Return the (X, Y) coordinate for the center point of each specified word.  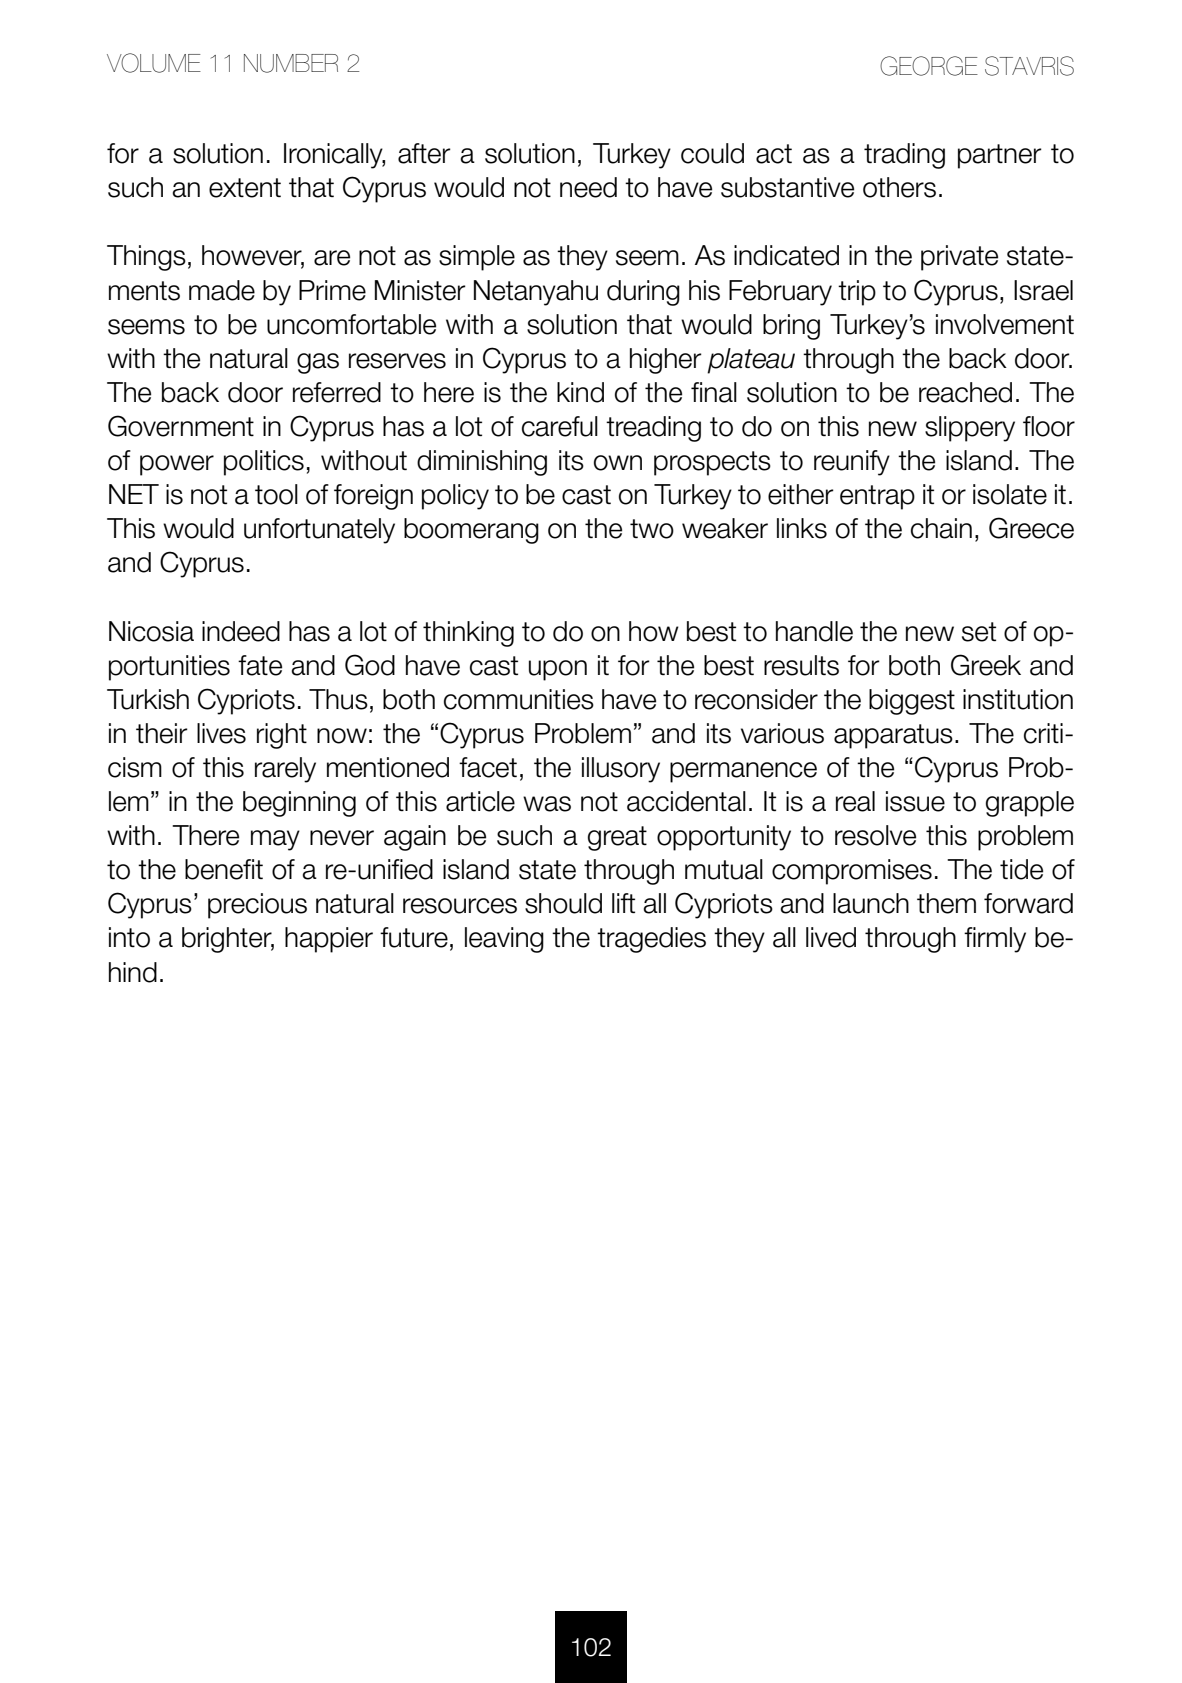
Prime (332, 290)
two (652, 529)
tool (276, 494)
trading (904, 156)
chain (941, 528)
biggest (912, 702)
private (959, 258)
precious (257, 906)
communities (519, 699)
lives (221, 733)
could (712, 153)
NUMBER (291, 63)
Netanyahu (536, 293)
